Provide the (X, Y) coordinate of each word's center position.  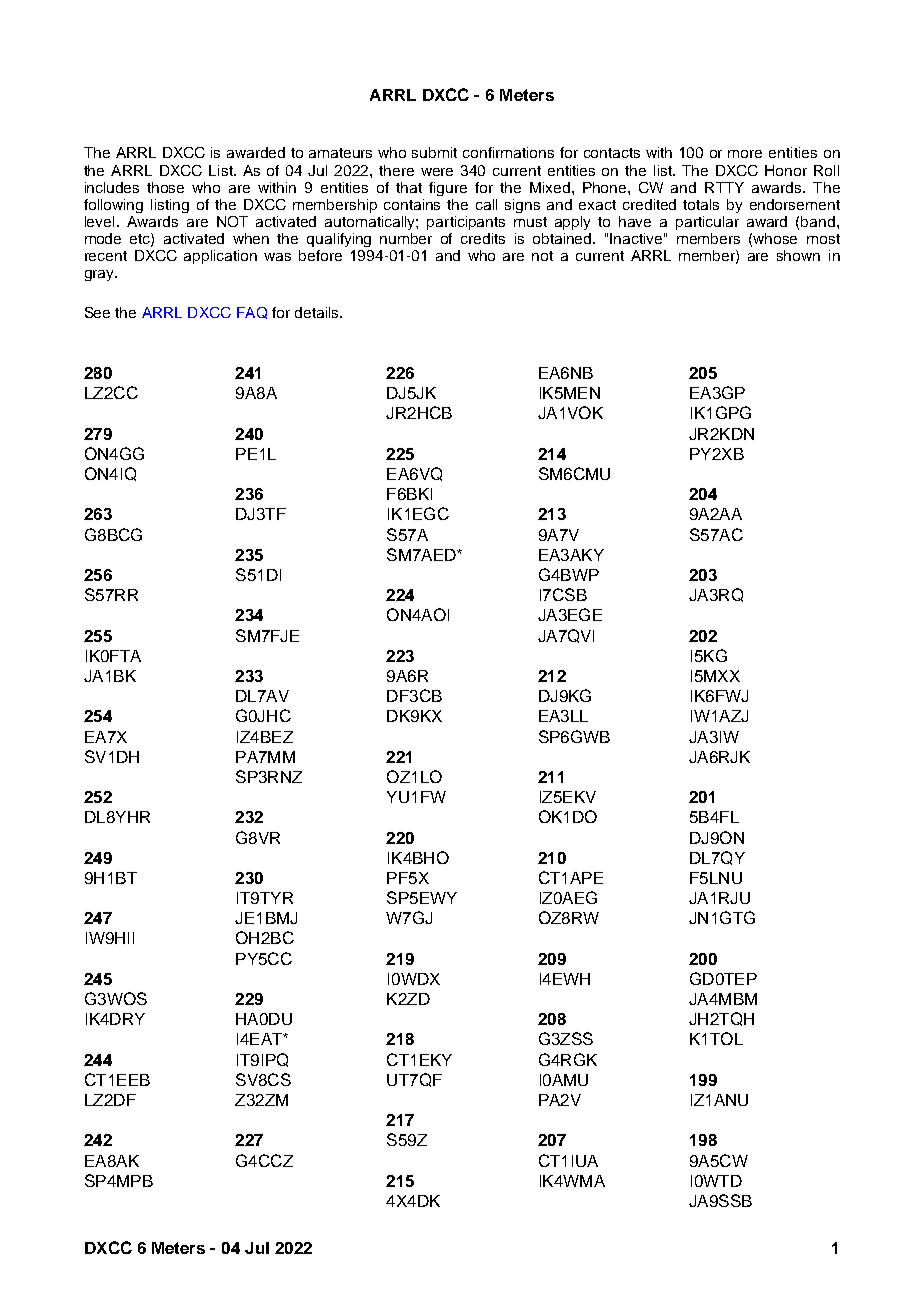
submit (434, 152)
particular (707, 223)
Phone (606, 187)
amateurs (340, 153)
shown (798, 255)
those (165, 187)
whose (775, 238)
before (320, 255)
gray (100, 275)
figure (448, 189)
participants (466, 223)
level (99, 221)
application (220, 257)
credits (483, 238)
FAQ (252, 313)
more (745, 154)
